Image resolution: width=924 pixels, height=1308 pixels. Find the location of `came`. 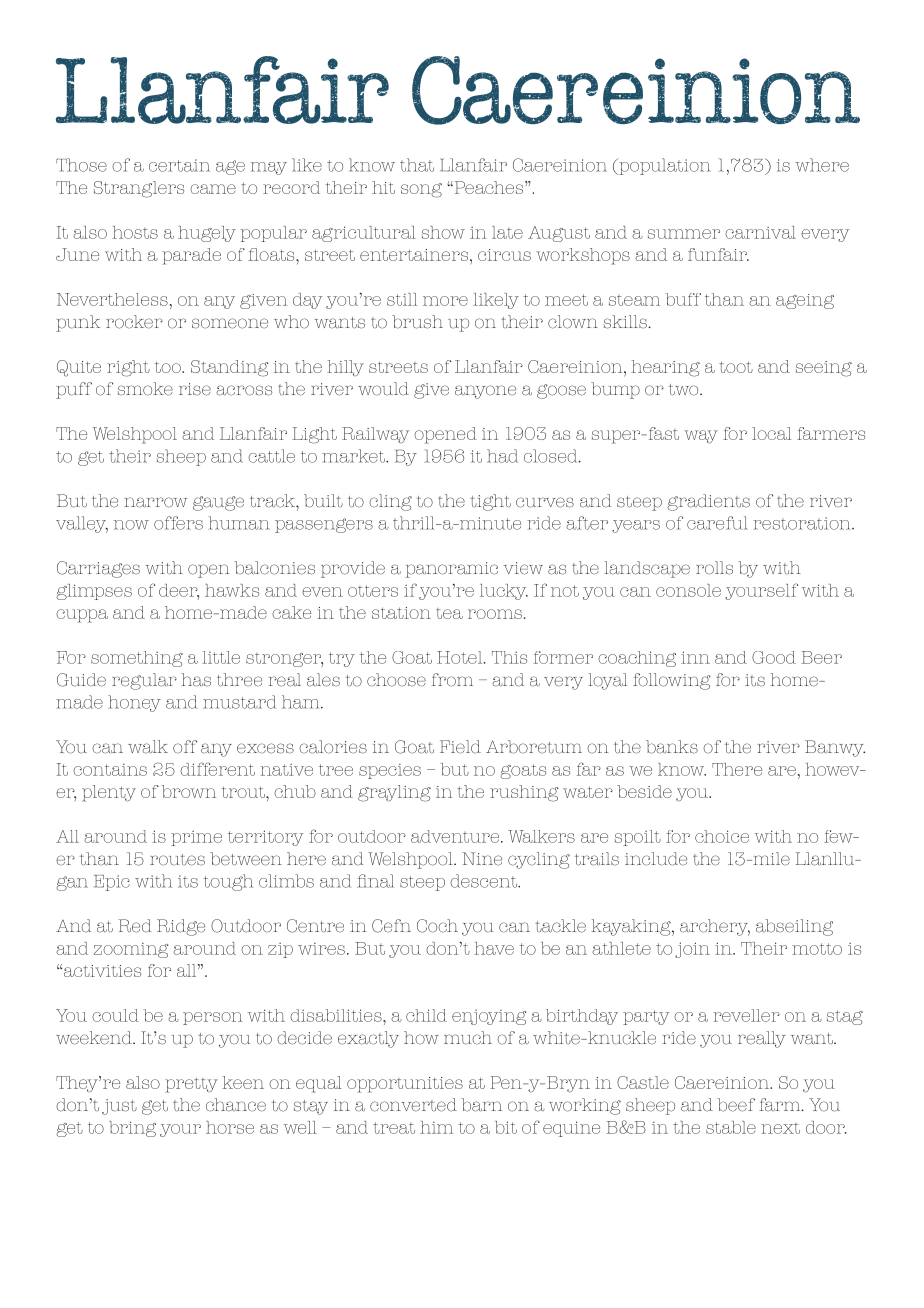

came is located at coordinates (213, 189).
